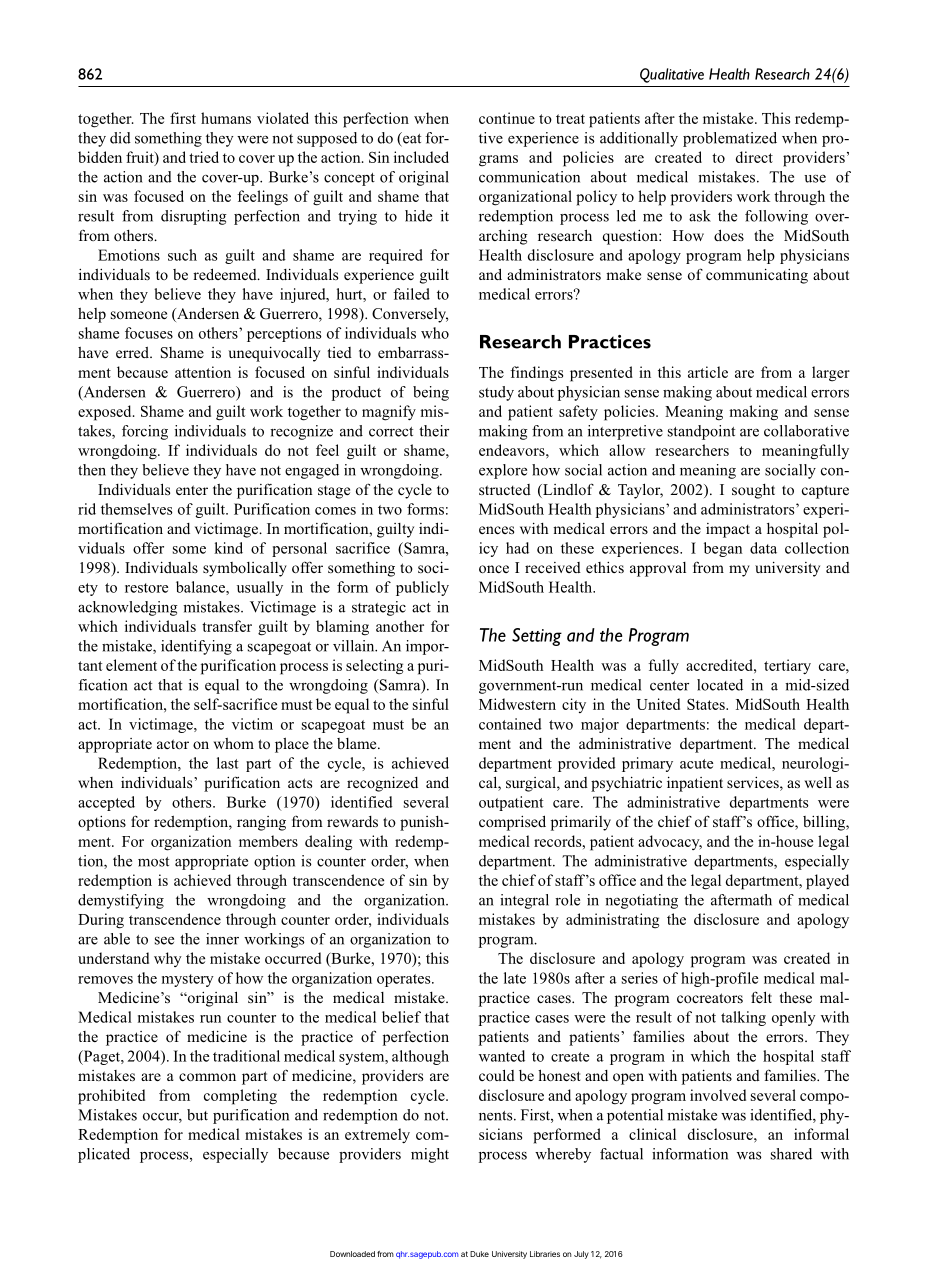 Image resolution: width=952 pixels, height=1275 pixels. What do you see at coordinates (197, 1115) in the image?
I see `but` at bounding box center [197, 1115].
